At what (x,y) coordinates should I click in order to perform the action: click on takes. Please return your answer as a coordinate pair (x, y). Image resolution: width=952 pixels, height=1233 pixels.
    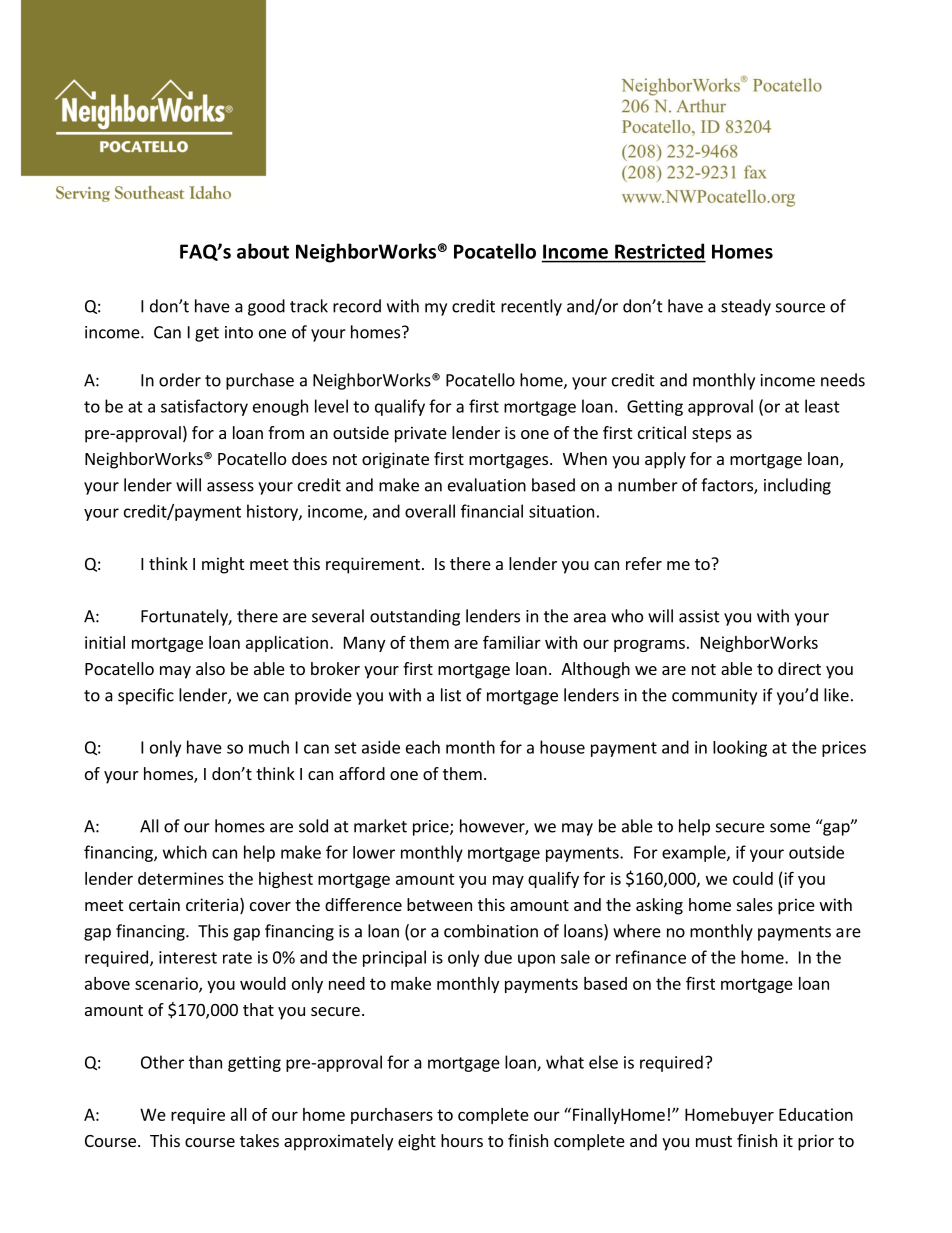
    Looking at the image, I should click on (259, 1140).
